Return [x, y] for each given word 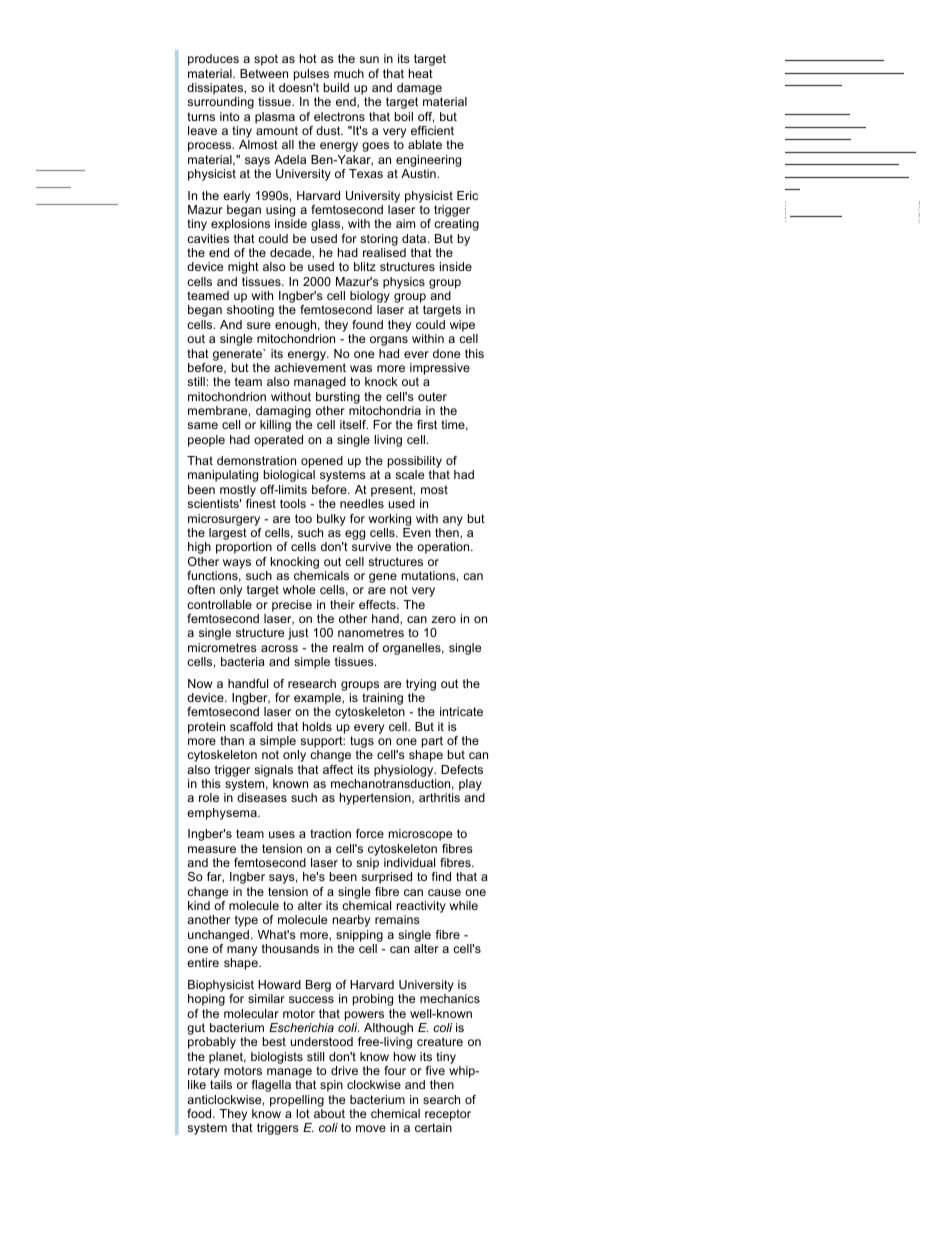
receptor [448, 1115]
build [336, 87]
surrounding [220, 103]
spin [331, 1086]
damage [419, 90]
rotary [204, 1072]
